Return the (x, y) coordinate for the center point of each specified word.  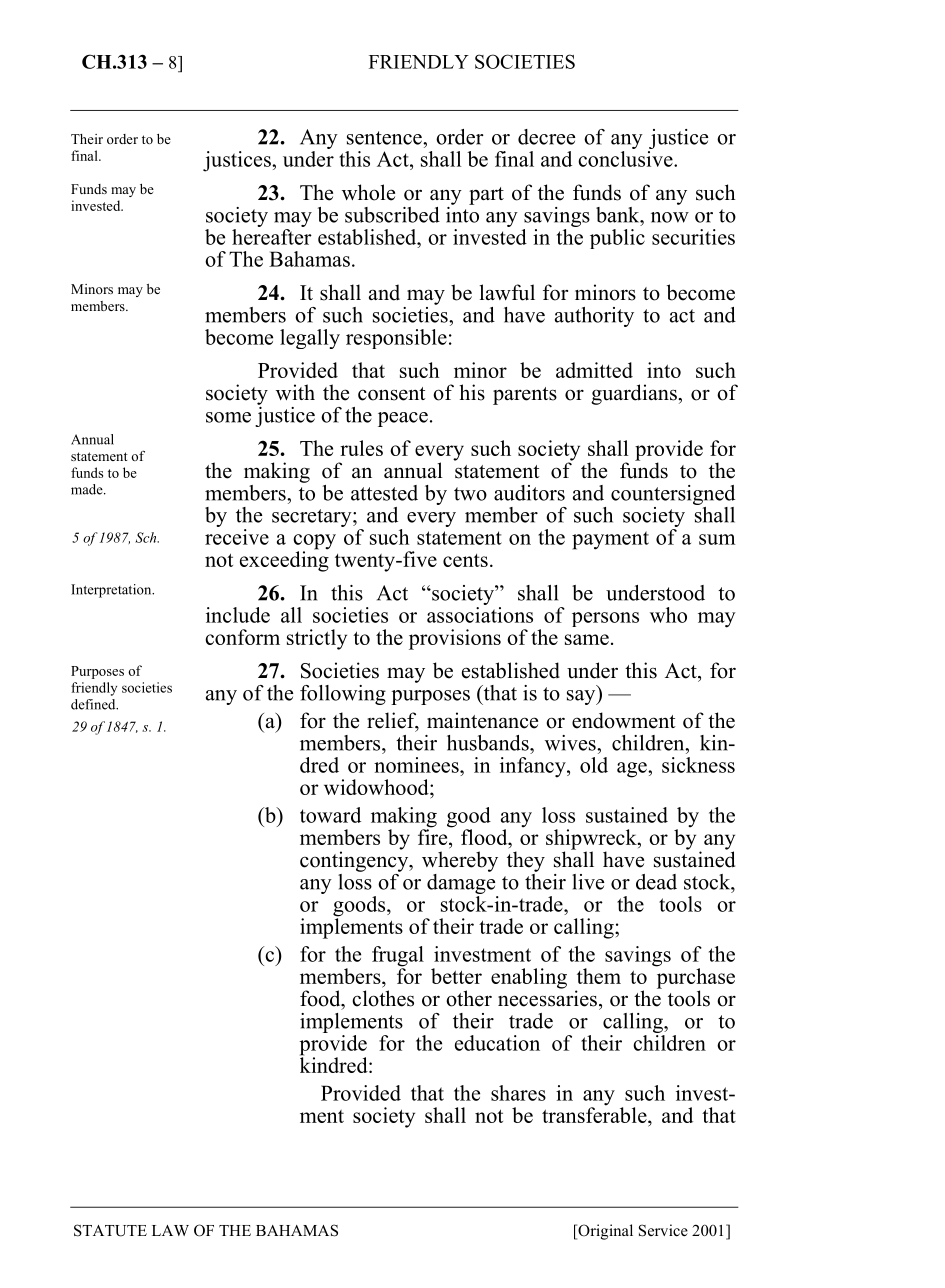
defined (94, 704)
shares (518, 1093)
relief (393, 721)
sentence (385, 138)
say (582, 697)
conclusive (626, 159)
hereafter (272, 235)
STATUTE (110, 1230)
